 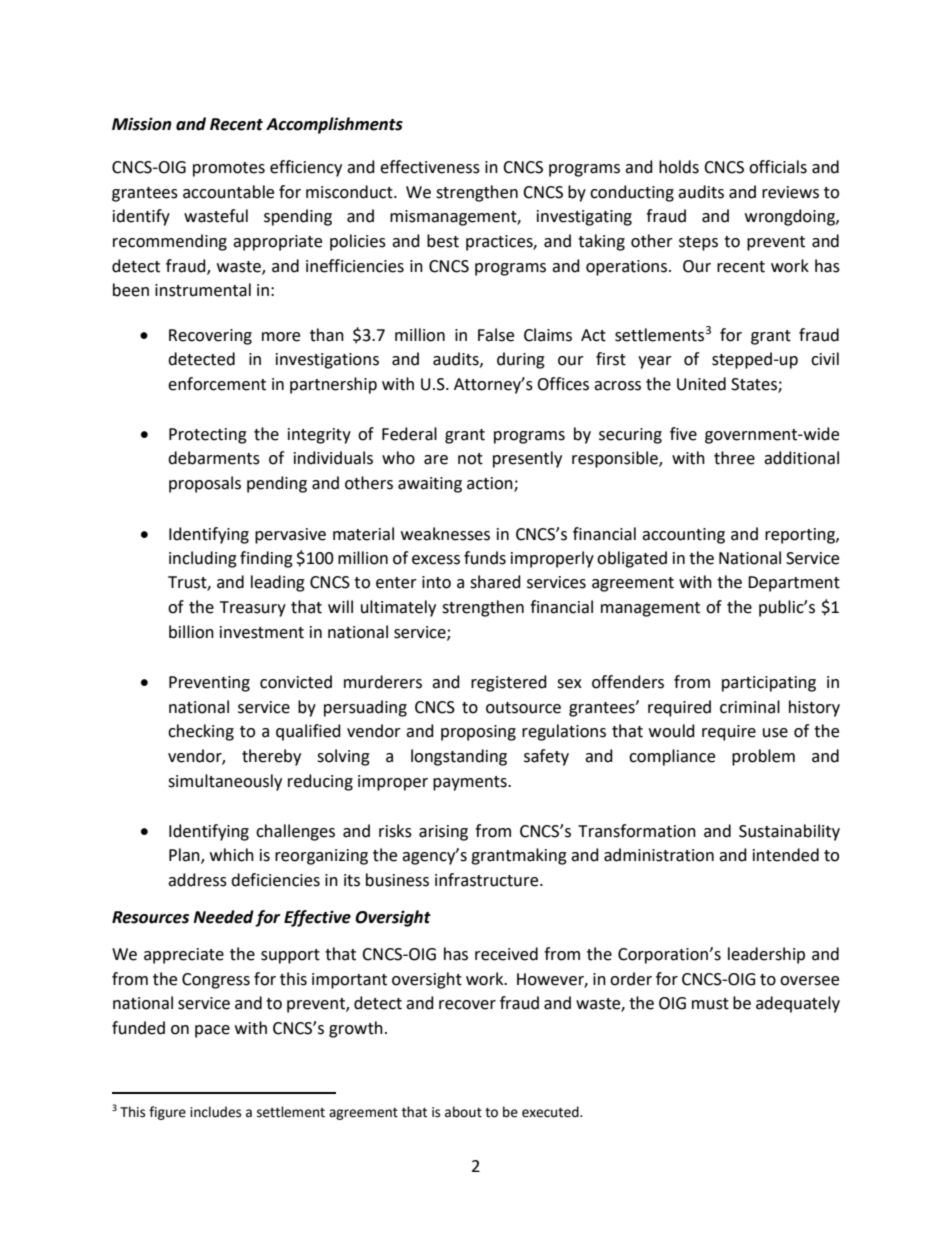 What do you see at coordinates (495, 582) in the image?
I see `shared` at bounding box center [495, 582].
